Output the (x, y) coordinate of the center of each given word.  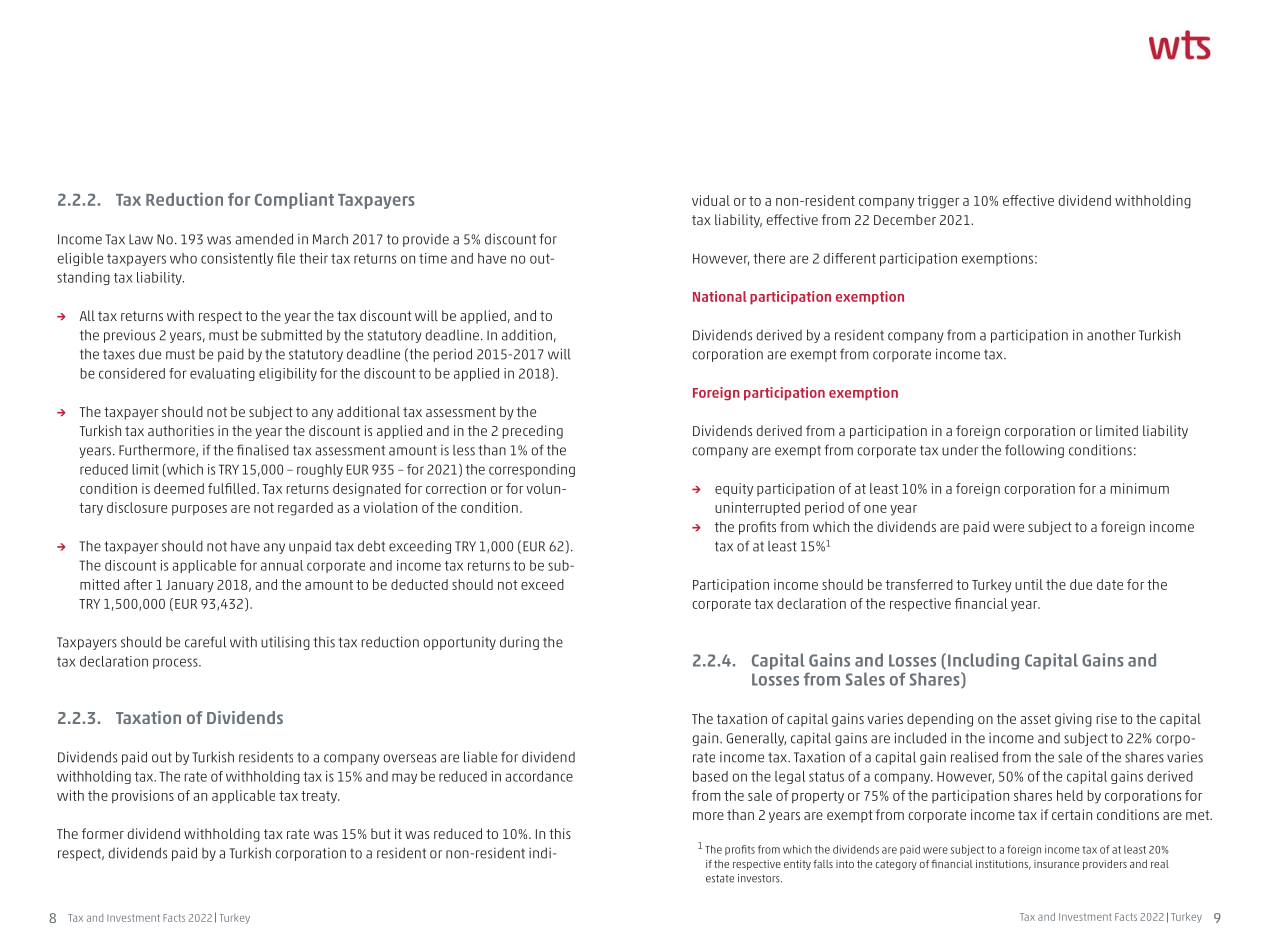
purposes (199, 510)
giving (1073, 720)
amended (264, 239)
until (1029, 584)
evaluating (222, 374)
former (103, 833)
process (176, 663)
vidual (711, 200)
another (1111, 335)
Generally (756, 739)
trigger (938, 202)
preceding (532, 432)
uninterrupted (757, 509)
